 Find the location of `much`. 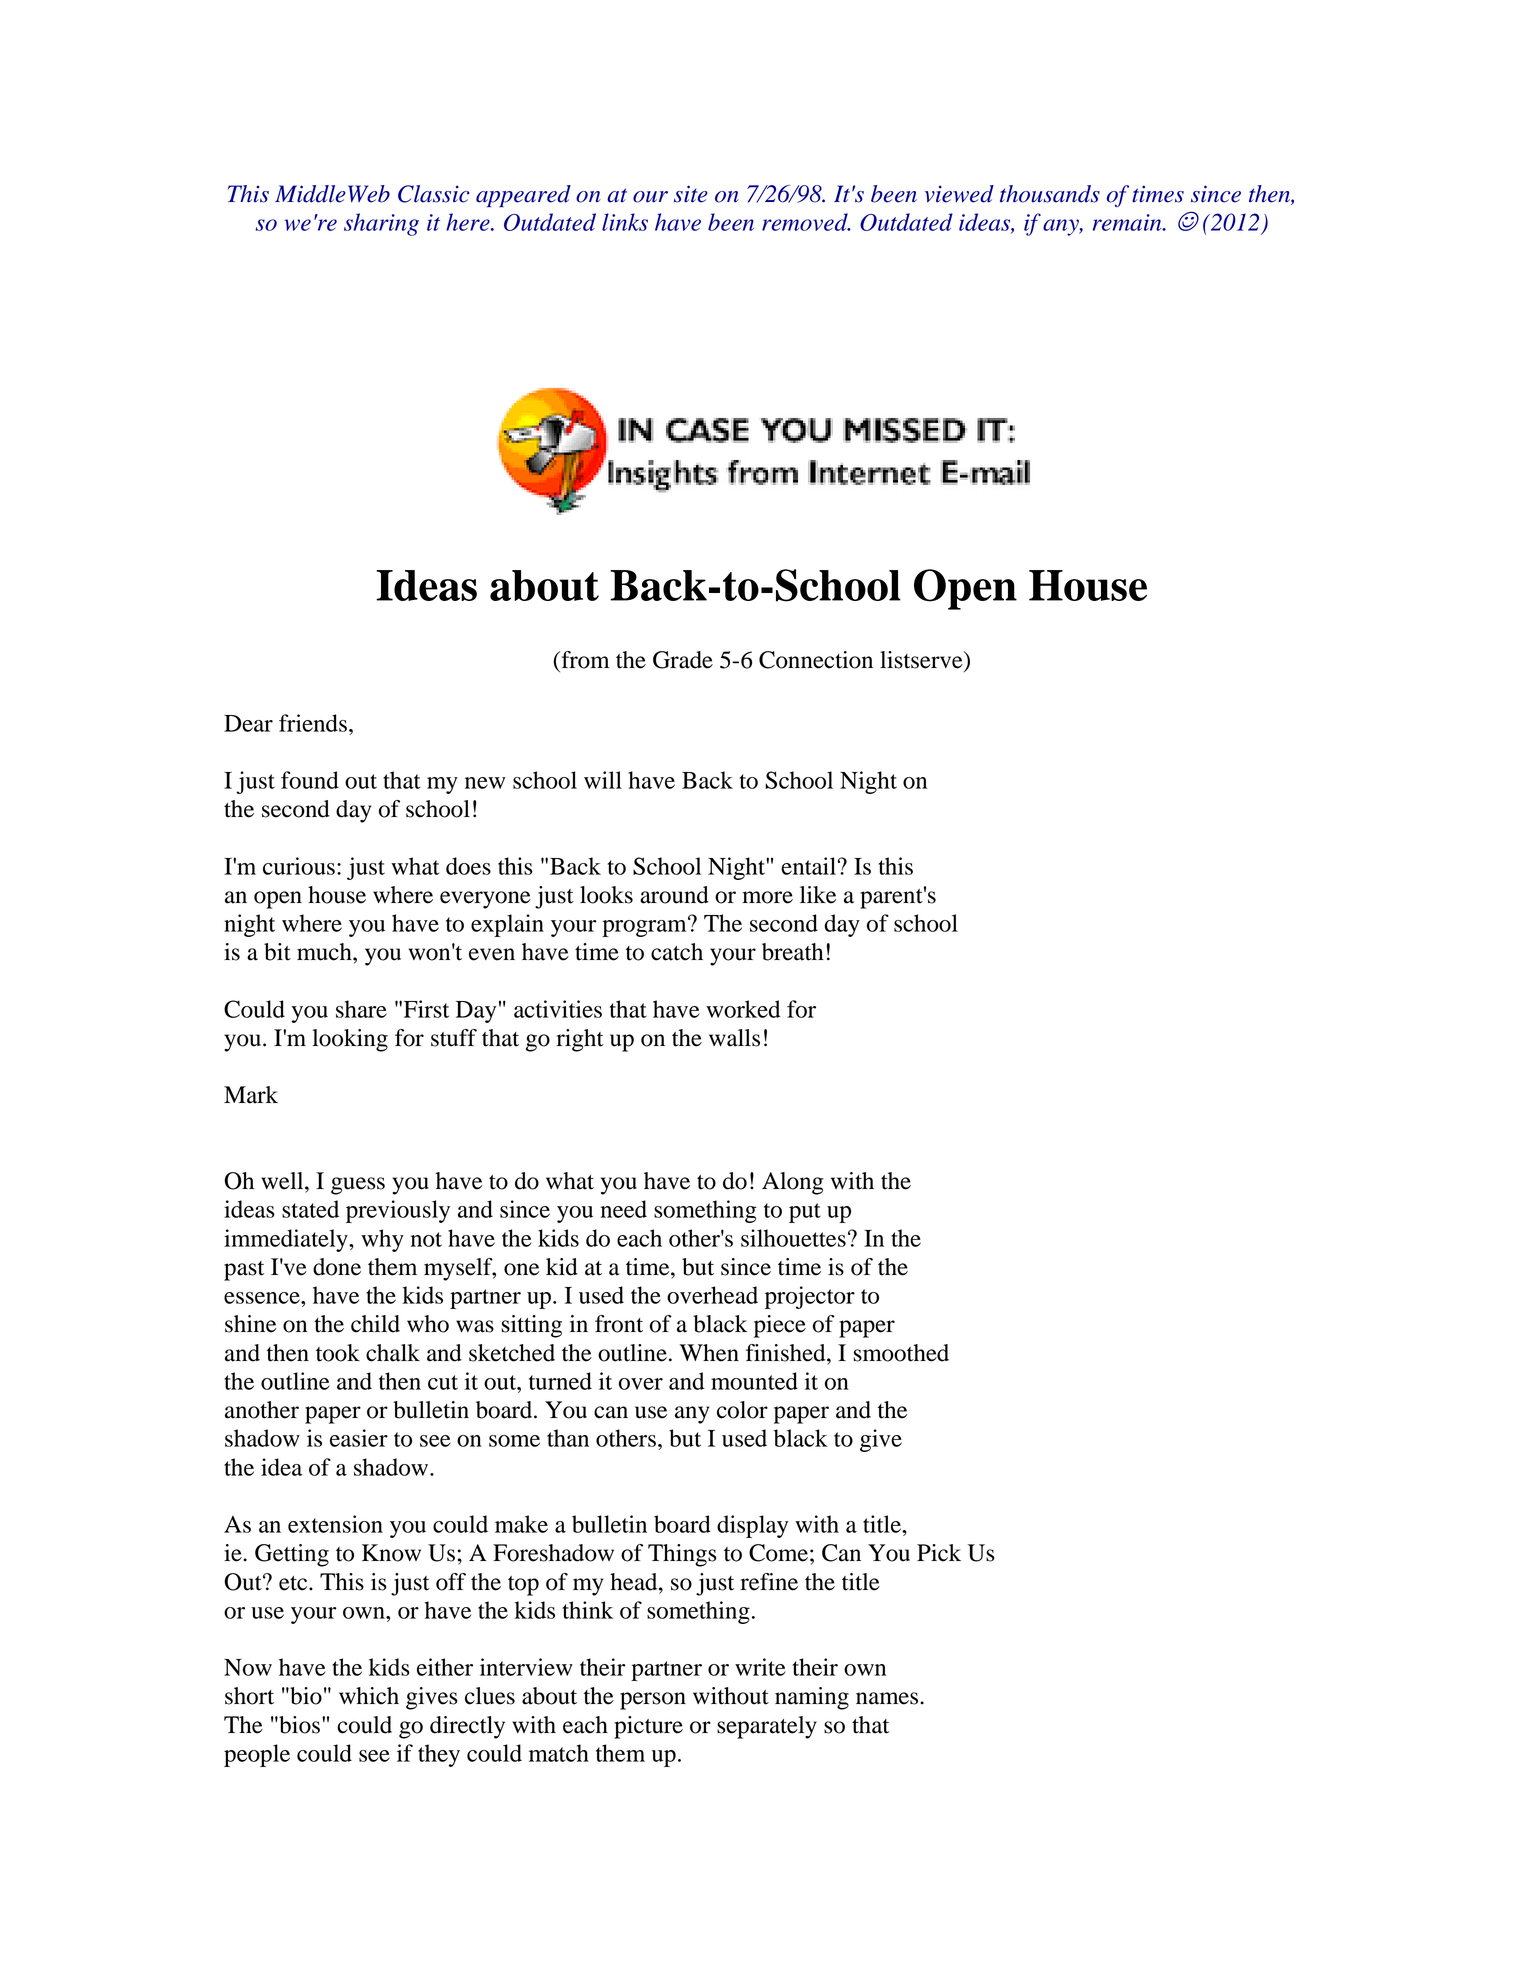

much is located at coordinates (325, 952).
